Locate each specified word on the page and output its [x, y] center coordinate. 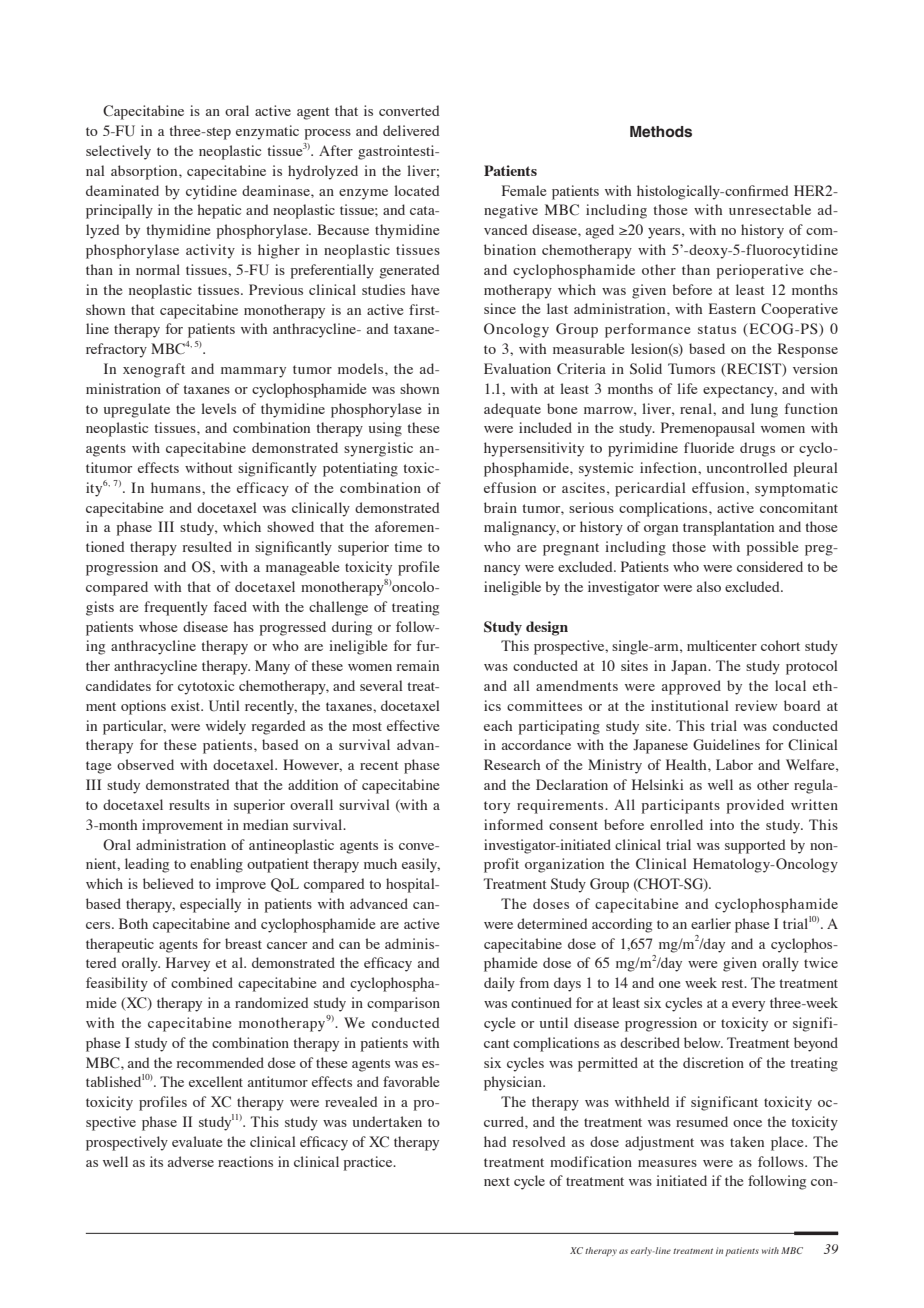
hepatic [219, 211]
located [417, 190]
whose [158, 626]
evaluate [197, 1141]
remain [418, 665]
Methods [661, 131]
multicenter [722, 645]
